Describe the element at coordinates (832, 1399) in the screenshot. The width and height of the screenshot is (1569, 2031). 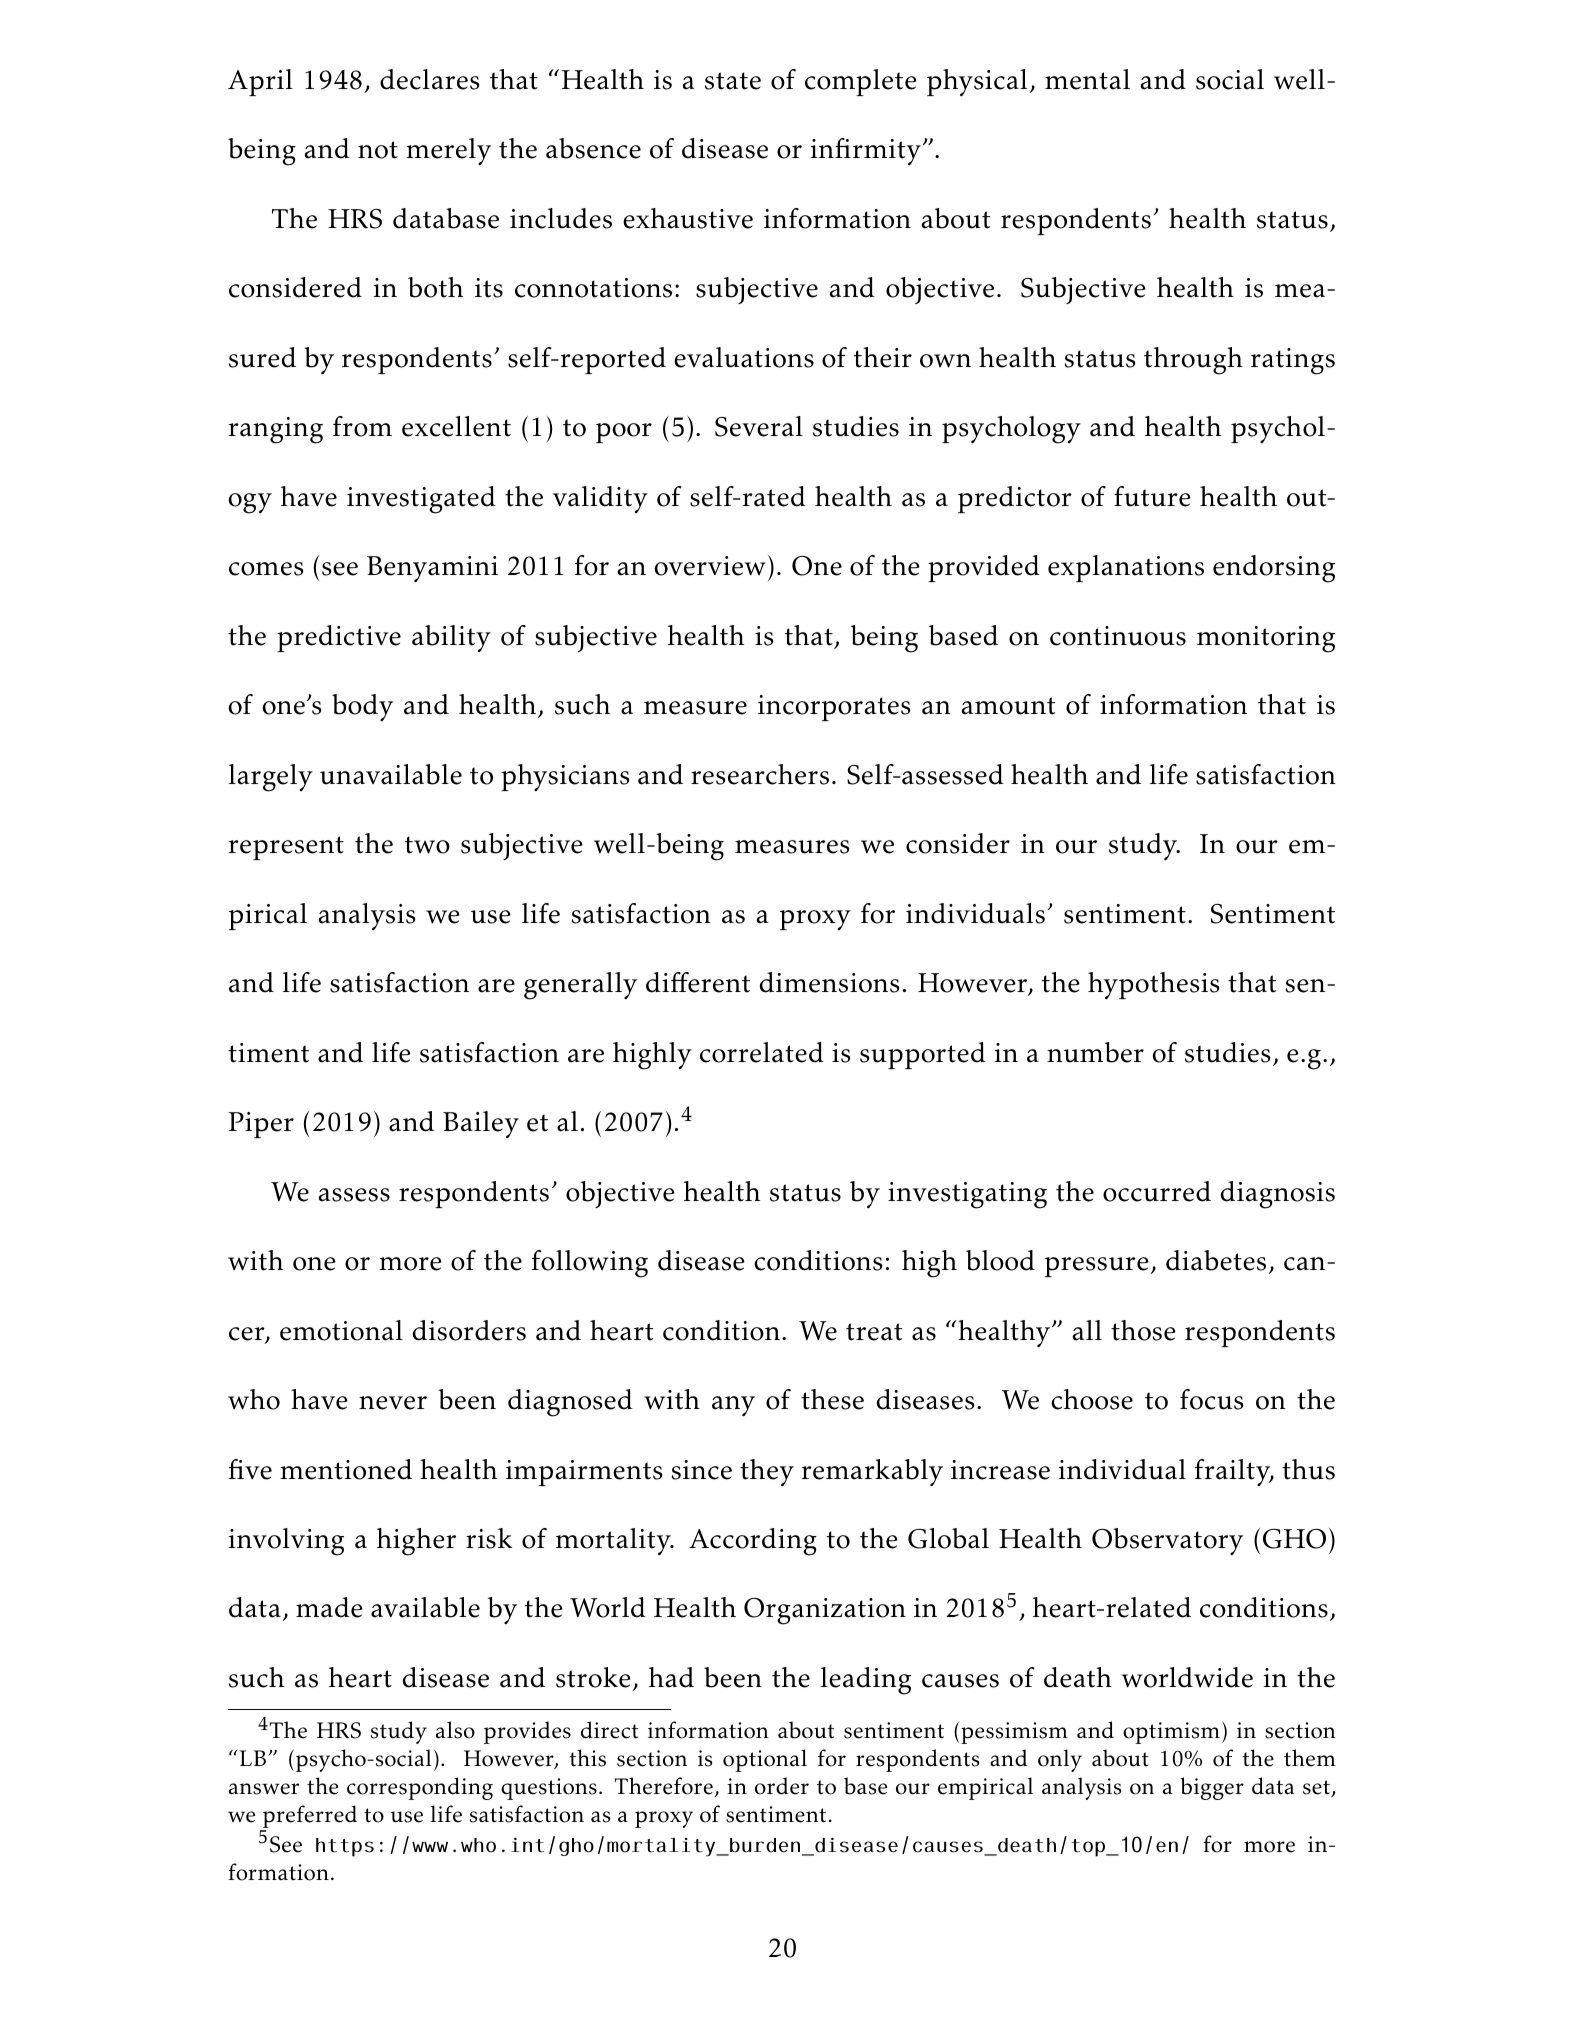
I see `these` at that location.
